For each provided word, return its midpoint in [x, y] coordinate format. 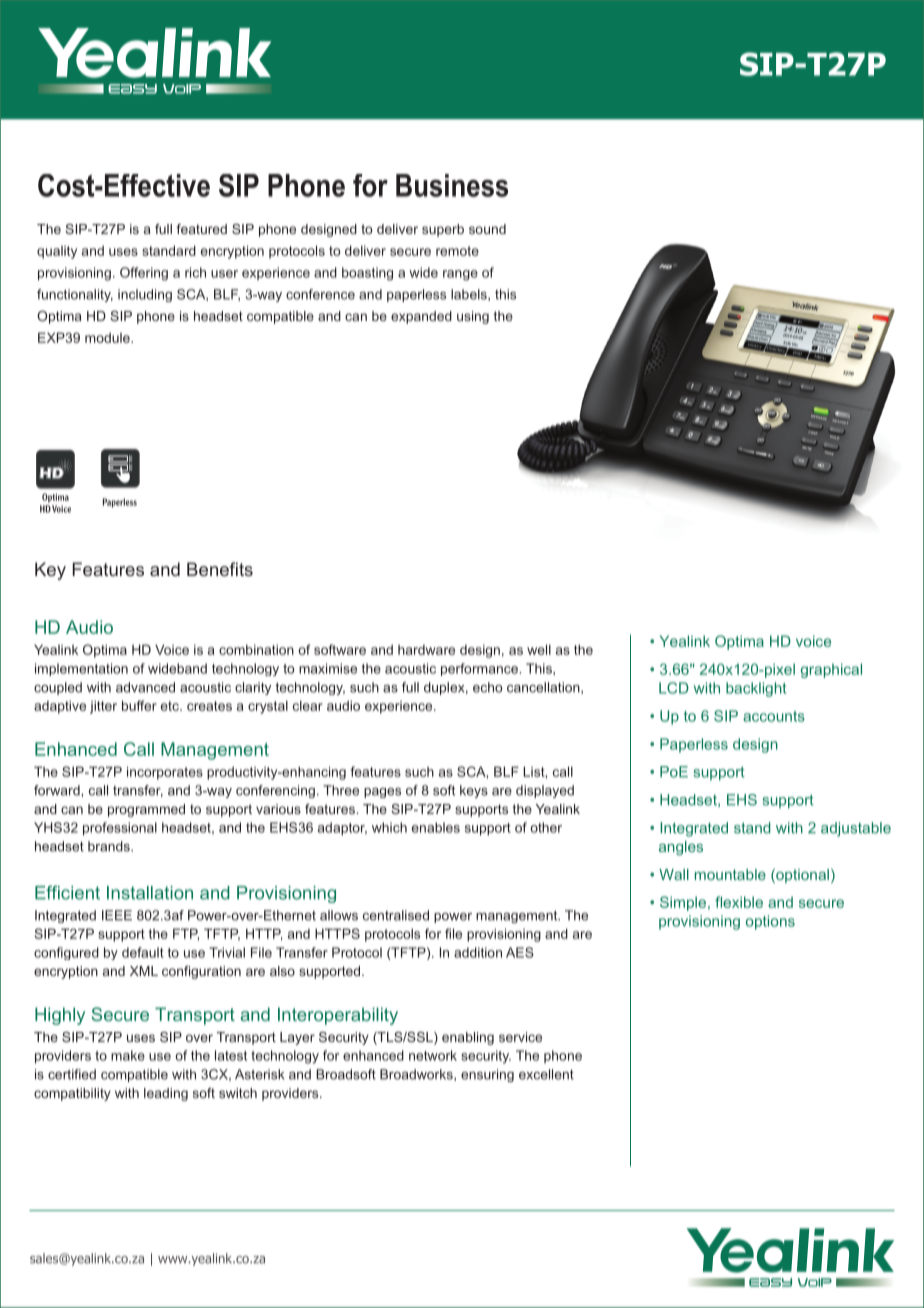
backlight [756, 689]
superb [443, 230]
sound [487, 229]
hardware [426, 650]
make [128, 1055]
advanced [145, 687]
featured [201, 229]
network [433, 1055]
